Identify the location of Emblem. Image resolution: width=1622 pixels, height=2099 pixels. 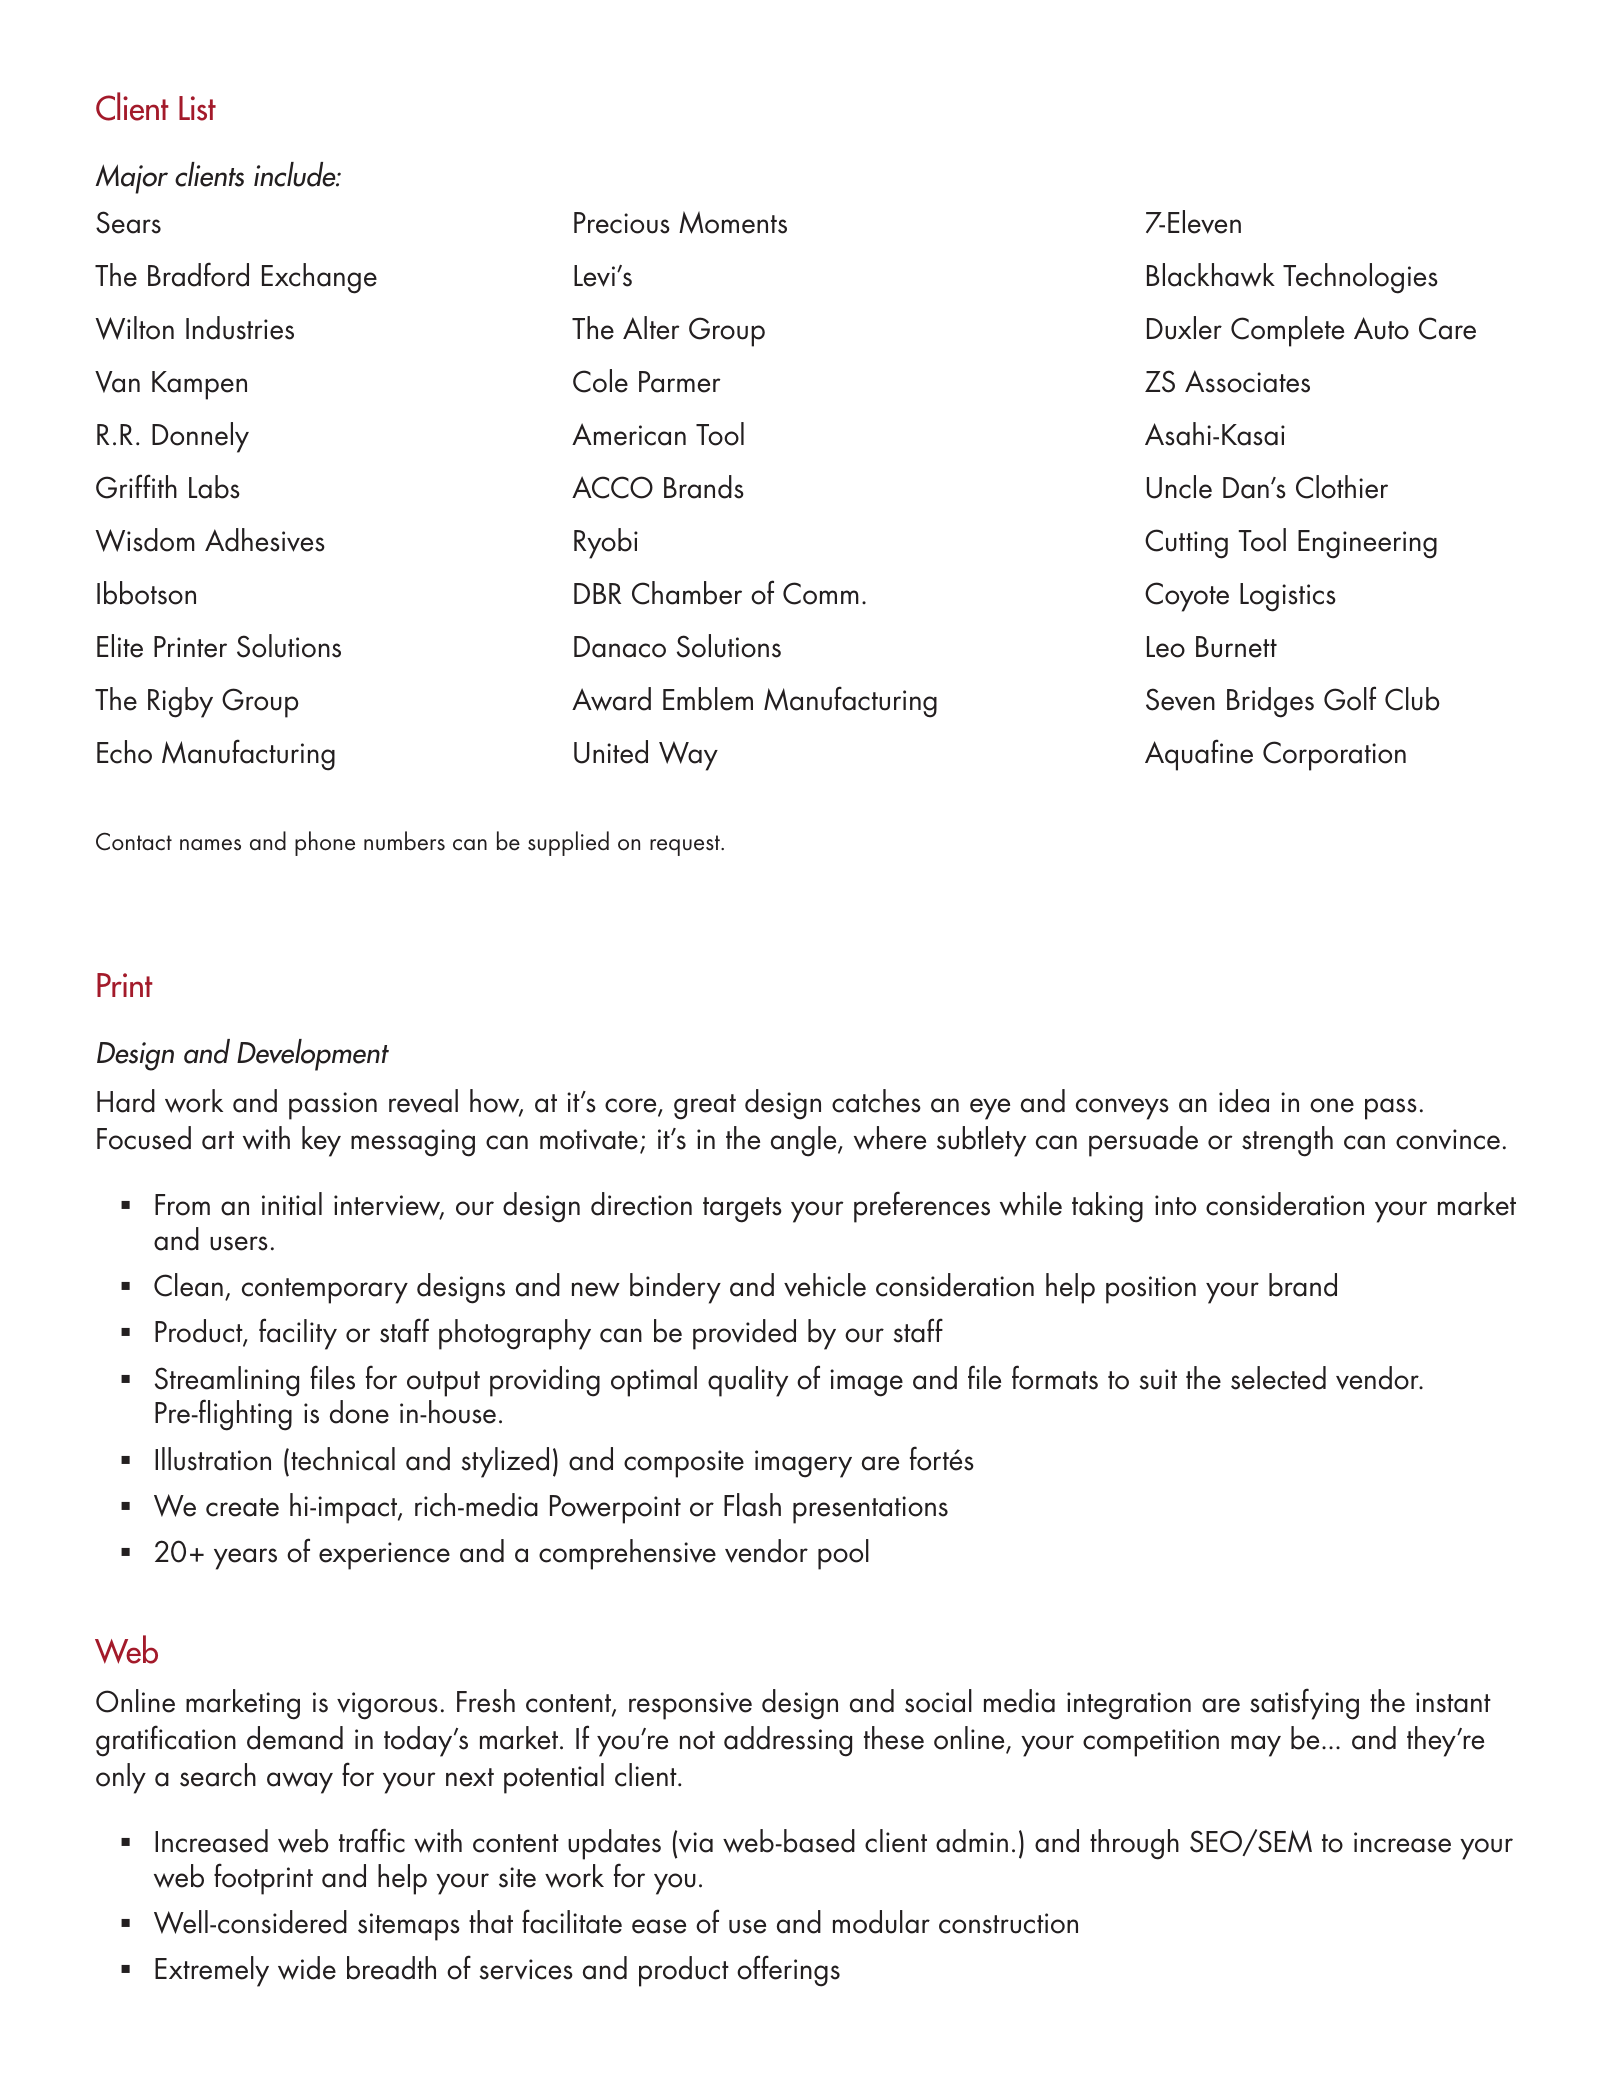
(708, 699).
